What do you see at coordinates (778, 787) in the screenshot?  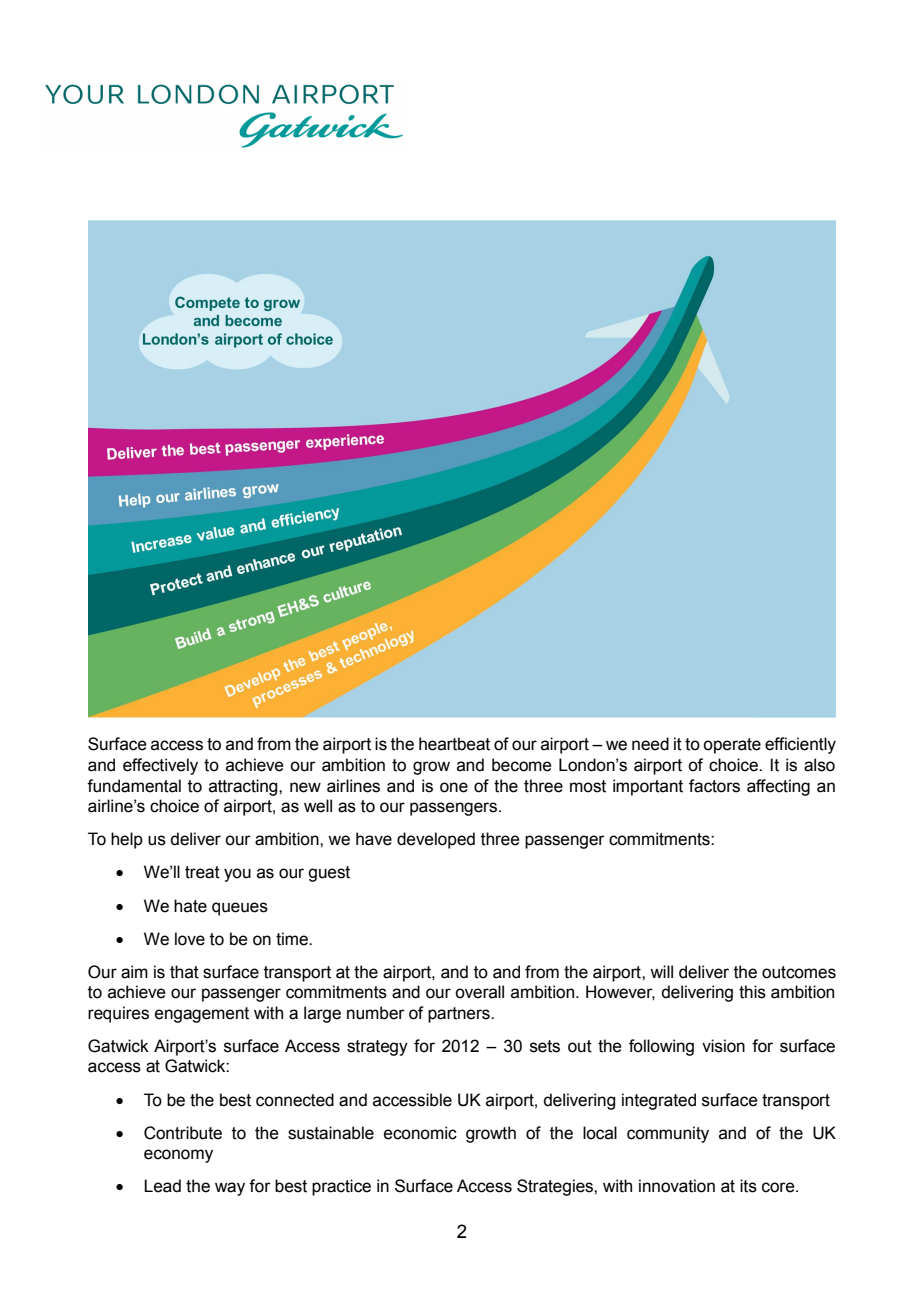 I see `affecting` at bounding box center [778, 787].
